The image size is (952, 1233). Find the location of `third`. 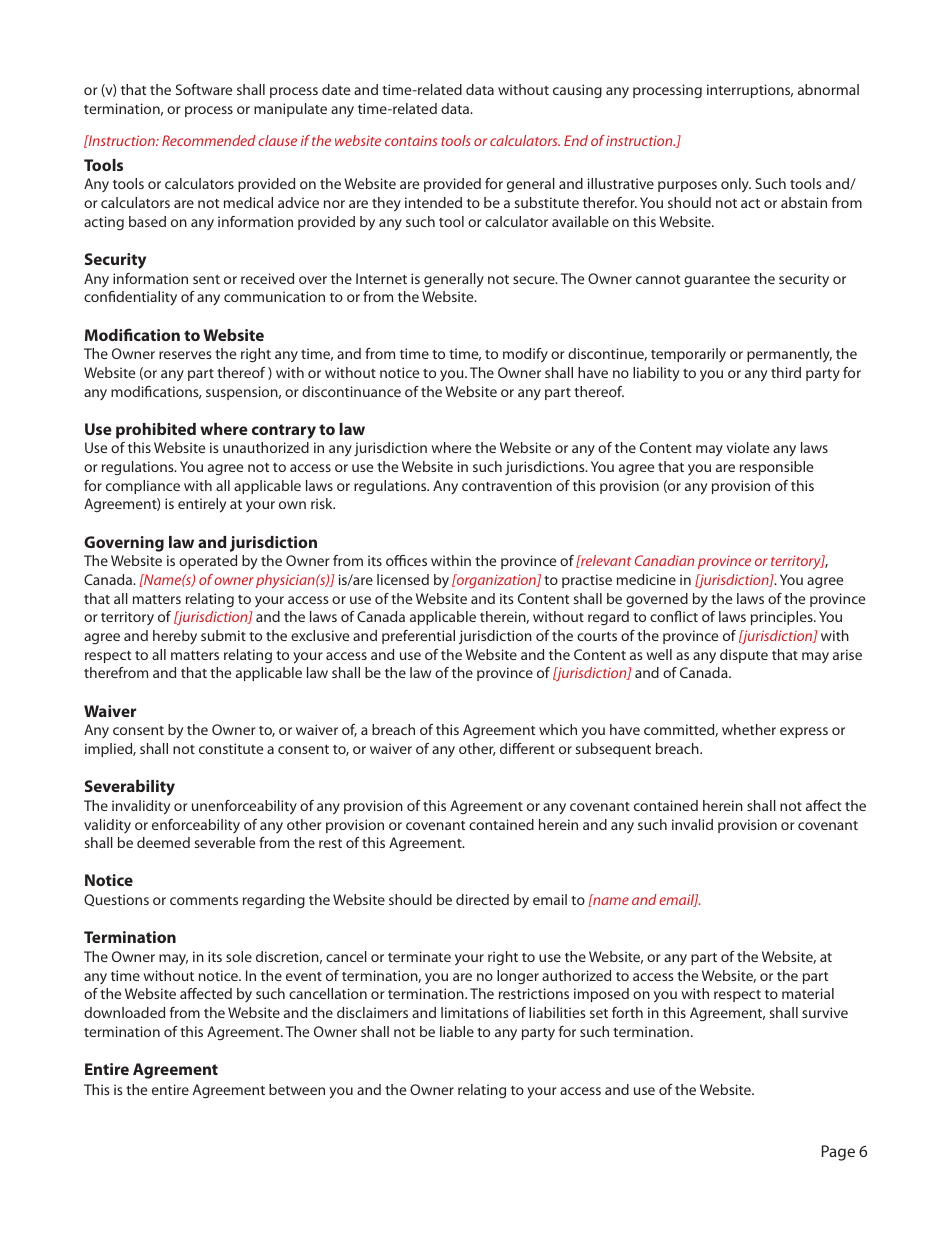

third is located at coordinates (786, 372).
